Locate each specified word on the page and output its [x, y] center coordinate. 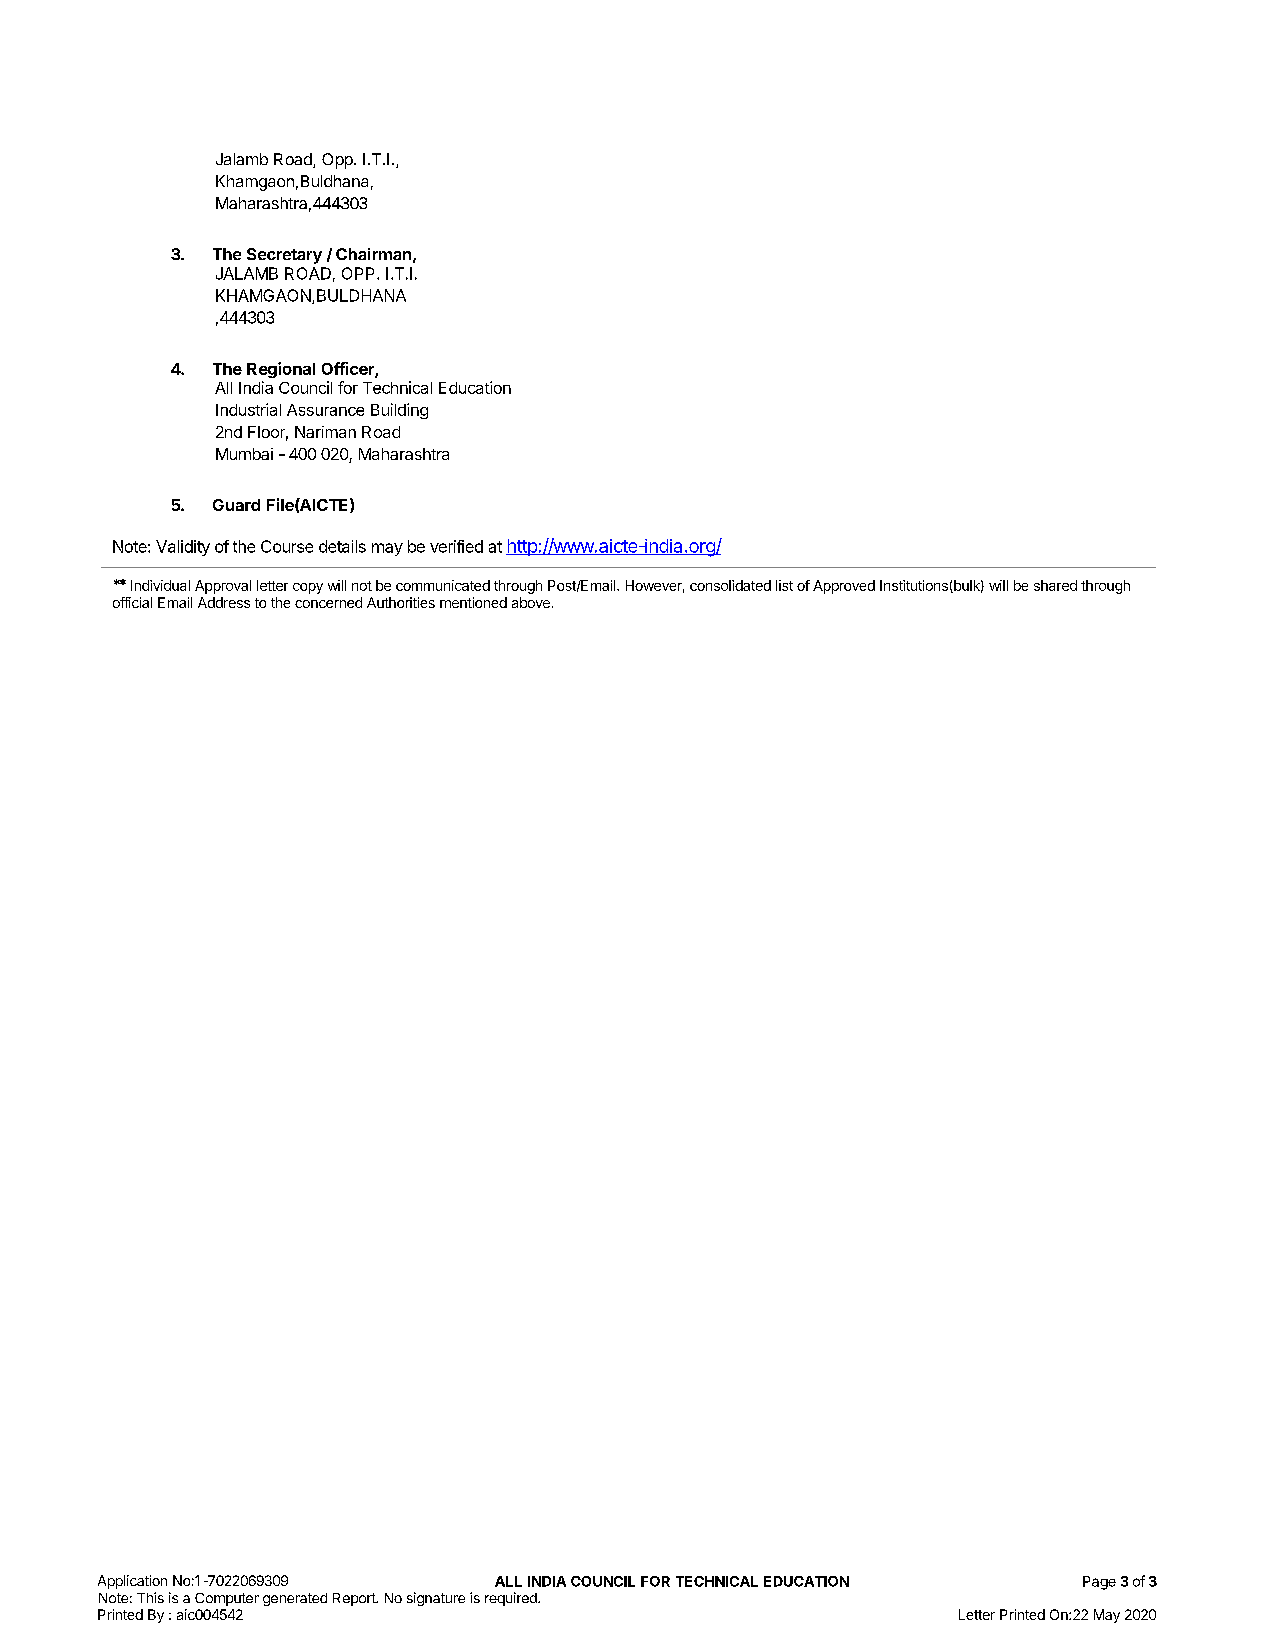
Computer [227, 1599]
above [531, 602]
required [512, 1599]
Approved [844, 587]
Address [224, 602]
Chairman [373, 254]
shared [1055, 585]
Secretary [284, 256]
